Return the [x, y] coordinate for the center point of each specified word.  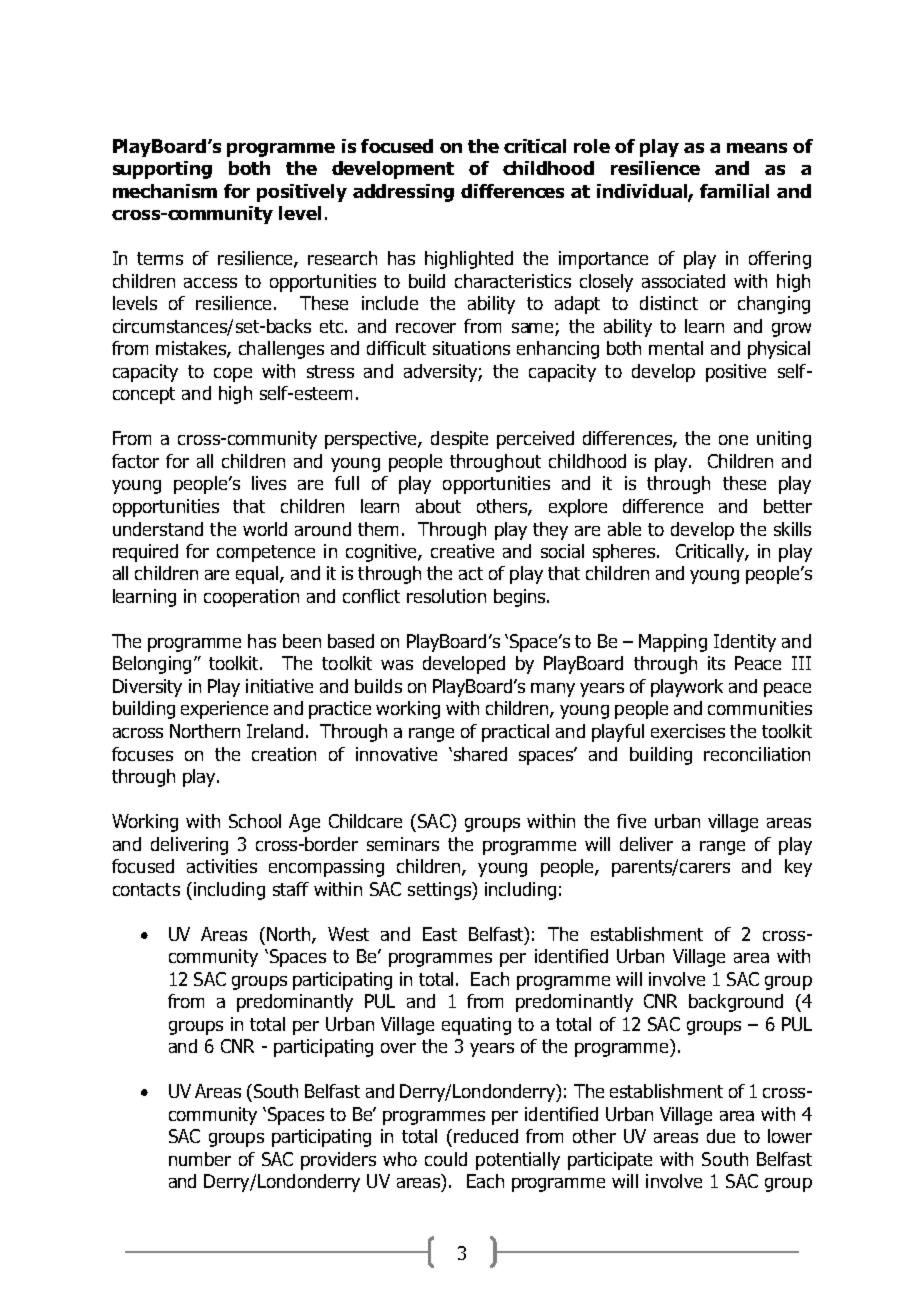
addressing [403, 193]
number [200, 1159]
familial [734, 191]
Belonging [152, 665]
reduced [486, 1136]
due [721, 1136]
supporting [162, 170]
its [716, 663]
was [397, 665]
